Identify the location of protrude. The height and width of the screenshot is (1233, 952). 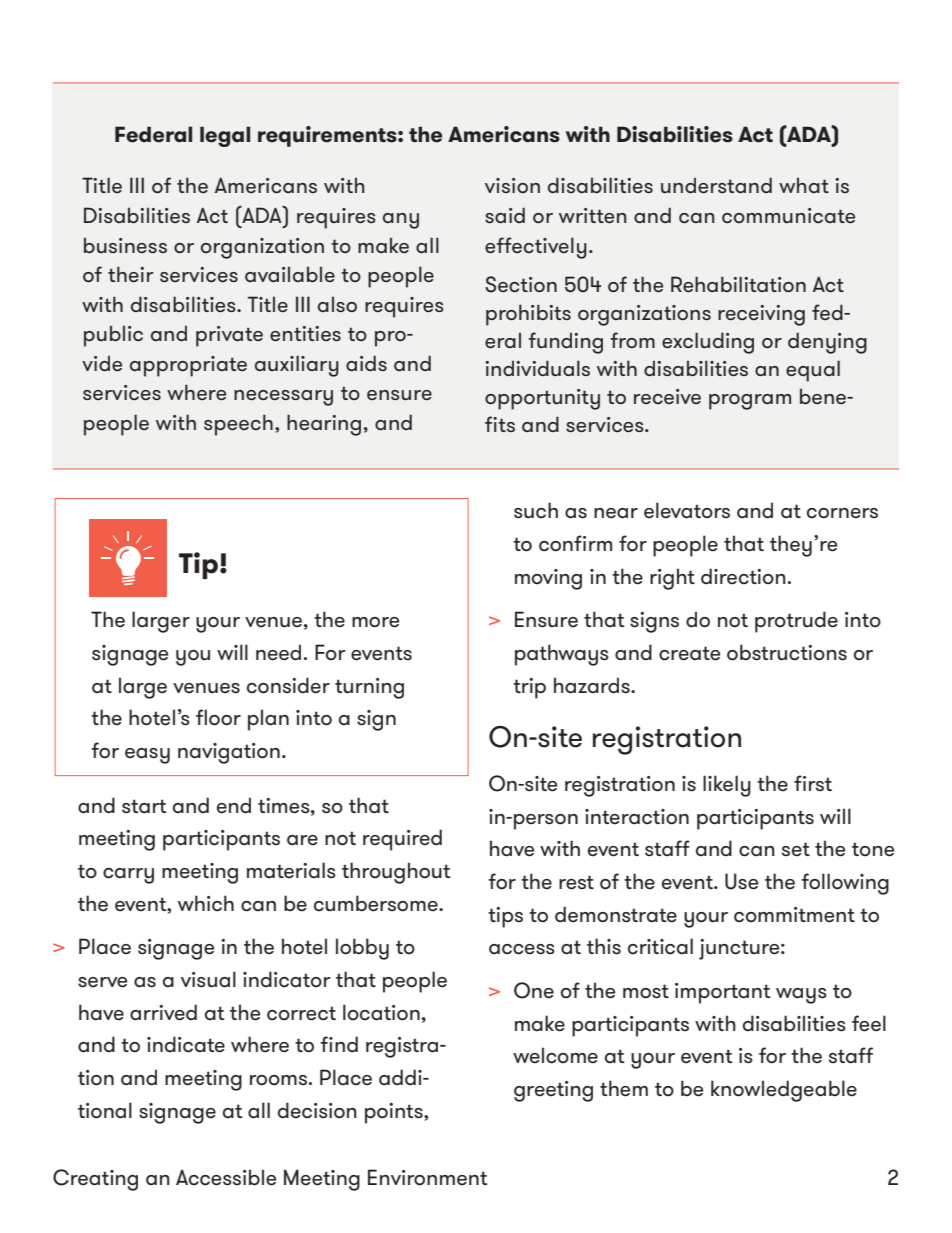
(796, 622).
